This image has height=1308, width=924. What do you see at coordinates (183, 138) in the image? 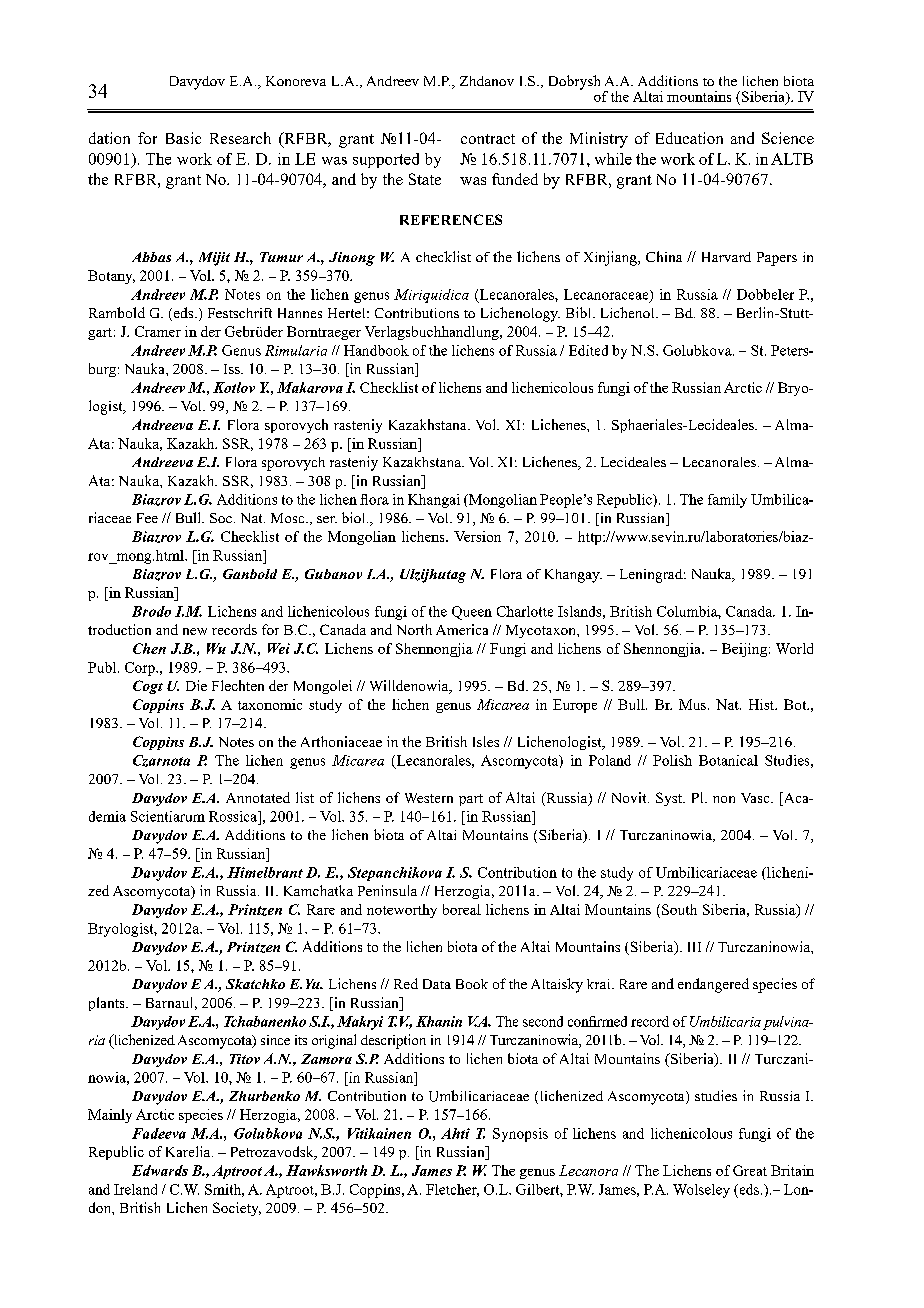
I see `Basic` at bounding box center [183, 138].
